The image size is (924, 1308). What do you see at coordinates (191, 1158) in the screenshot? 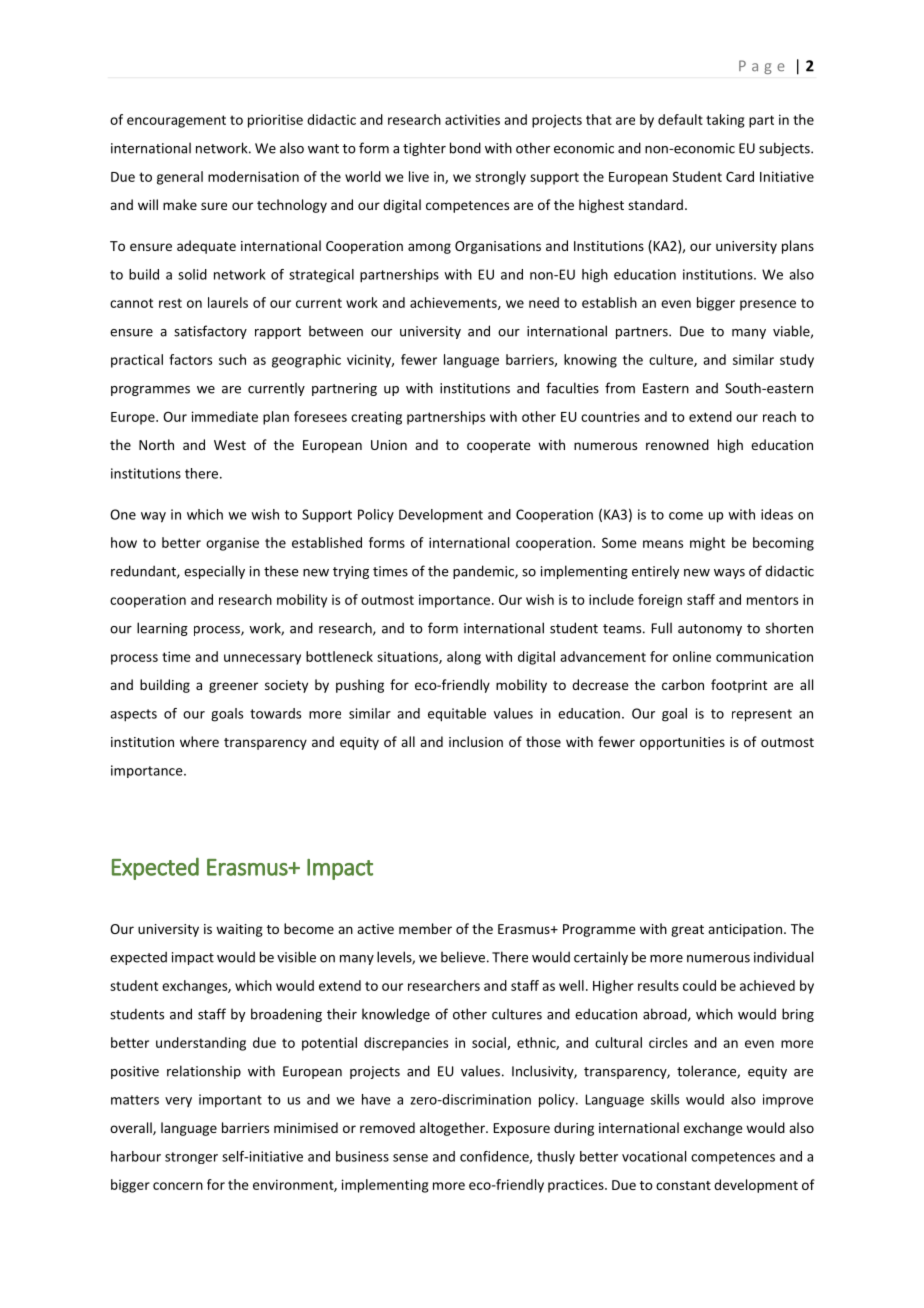
I see `stronger` at bounding box center [191, 1158].
